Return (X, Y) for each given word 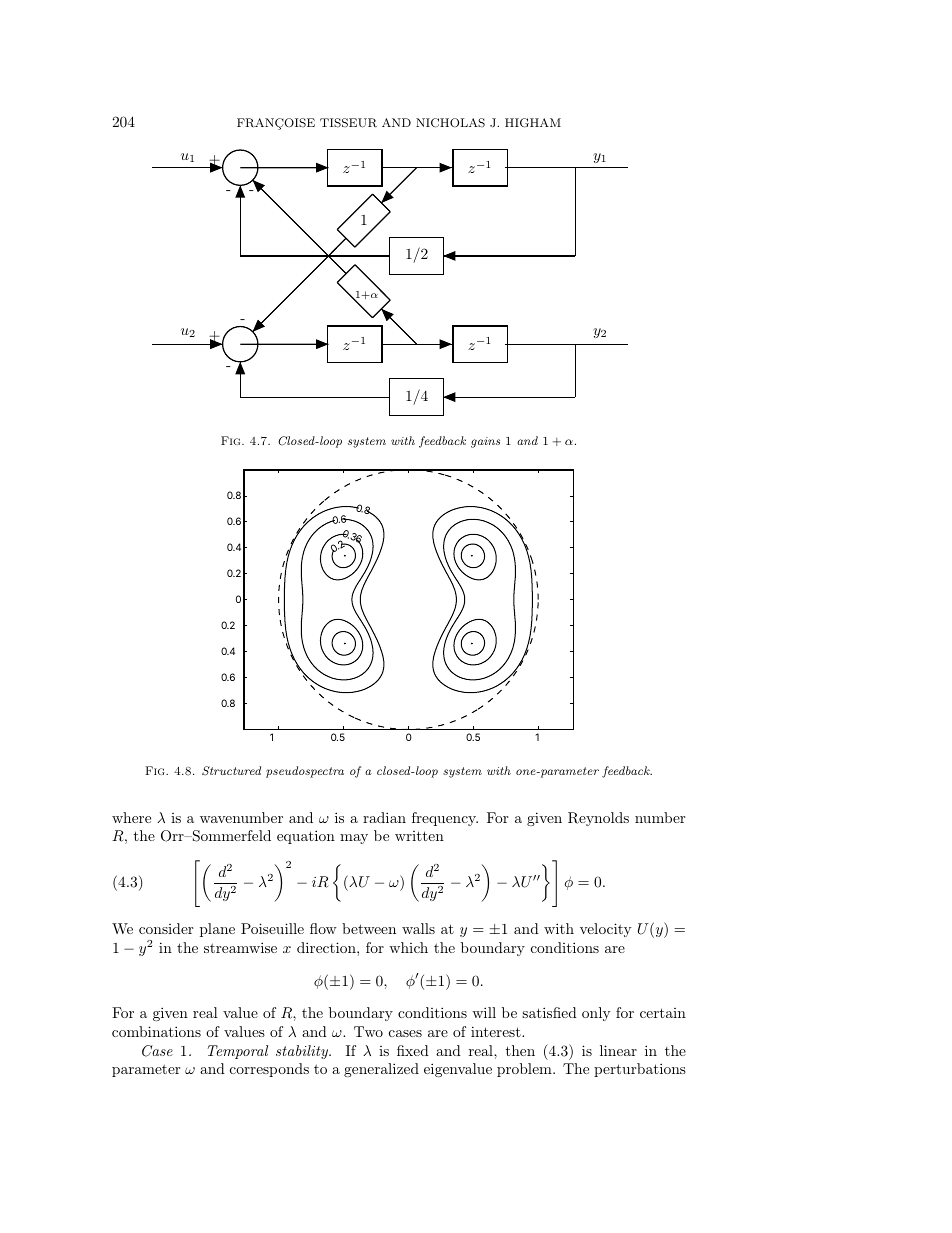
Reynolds (598, 819)
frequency (445, 819)
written (419, 836)
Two (368, 1031)
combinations (156, 1031)
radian (384, 817)
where (131, 817)
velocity (605, 930)
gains (485, 442)
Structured (231, 771)
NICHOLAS (450, 123)
